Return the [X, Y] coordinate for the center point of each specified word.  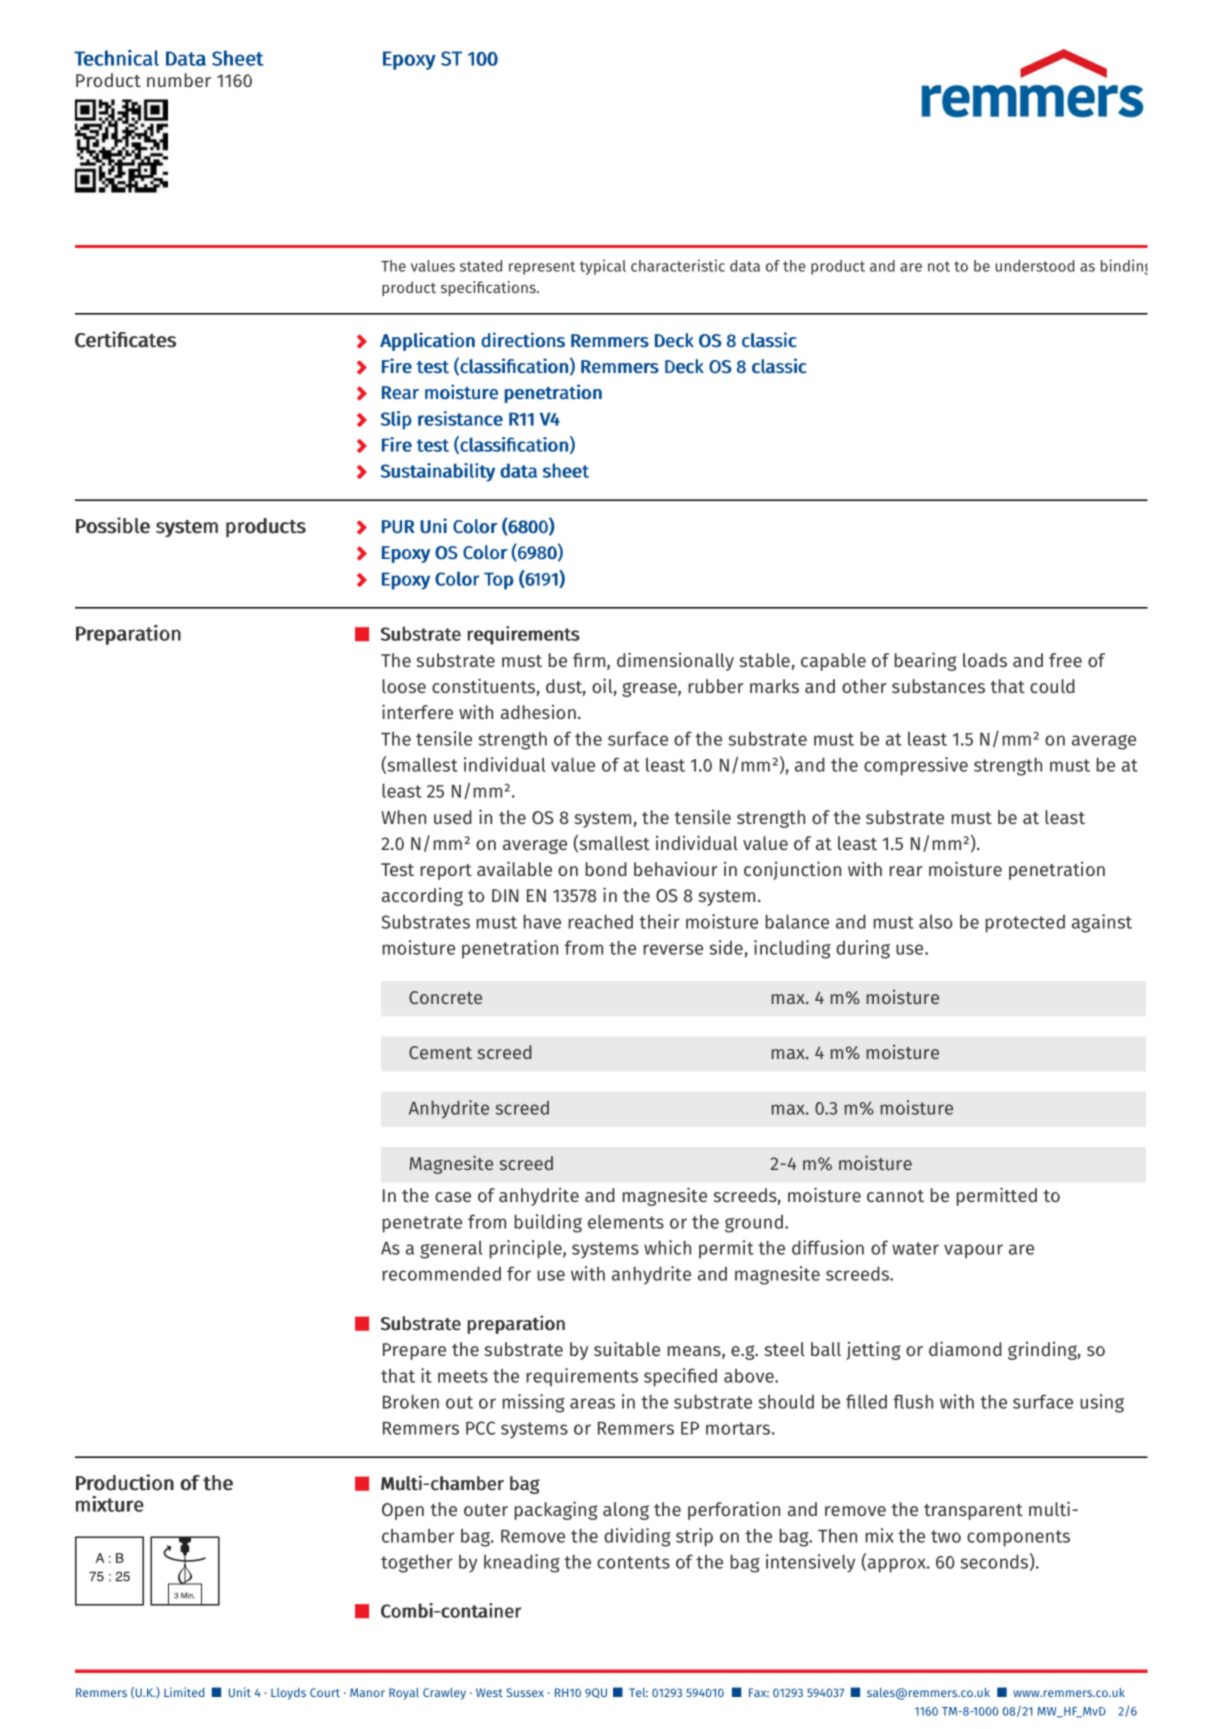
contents [633, 1562]
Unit [240, 1692]
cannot [895, 1196]
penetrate [422, 1224]
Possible [113, 525]
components [1018, 1538]
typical [603, 267]
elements [626, 1222]
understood [1035, 266]
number [179, 80]
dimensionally [675, 661]
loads [985, 660]
